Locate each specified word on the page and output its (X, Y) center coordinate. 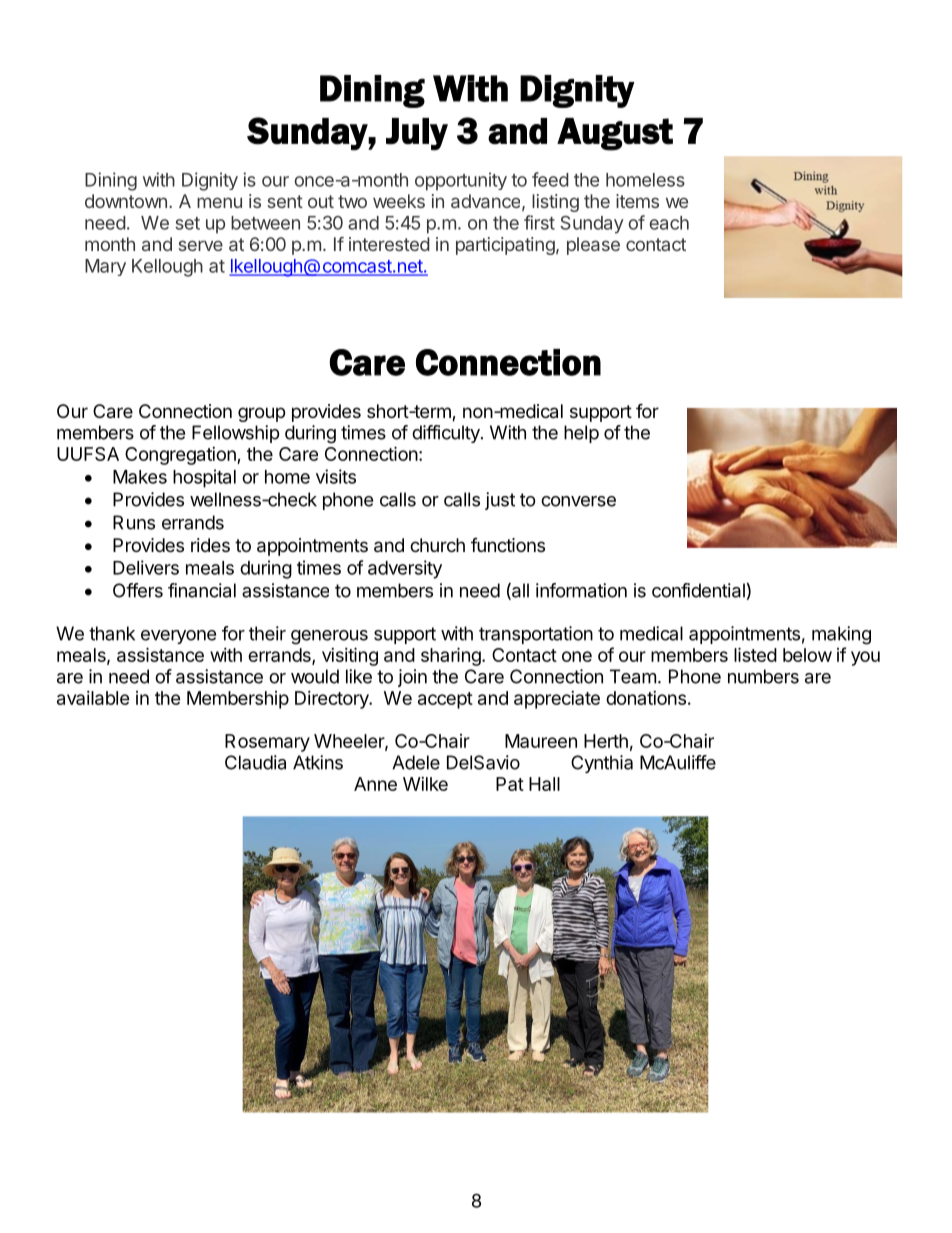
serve (201, 245)
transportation (536, 635)
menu (219, 202)
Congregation (181, 456)
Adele (416, 762)
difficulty (447, 434)
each (669, 223)
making (841, 635)
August (615, 134)
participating (505, 246)
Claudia (255, 762)
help (581, 434)
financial (202, 590)
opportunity (461, 181)
